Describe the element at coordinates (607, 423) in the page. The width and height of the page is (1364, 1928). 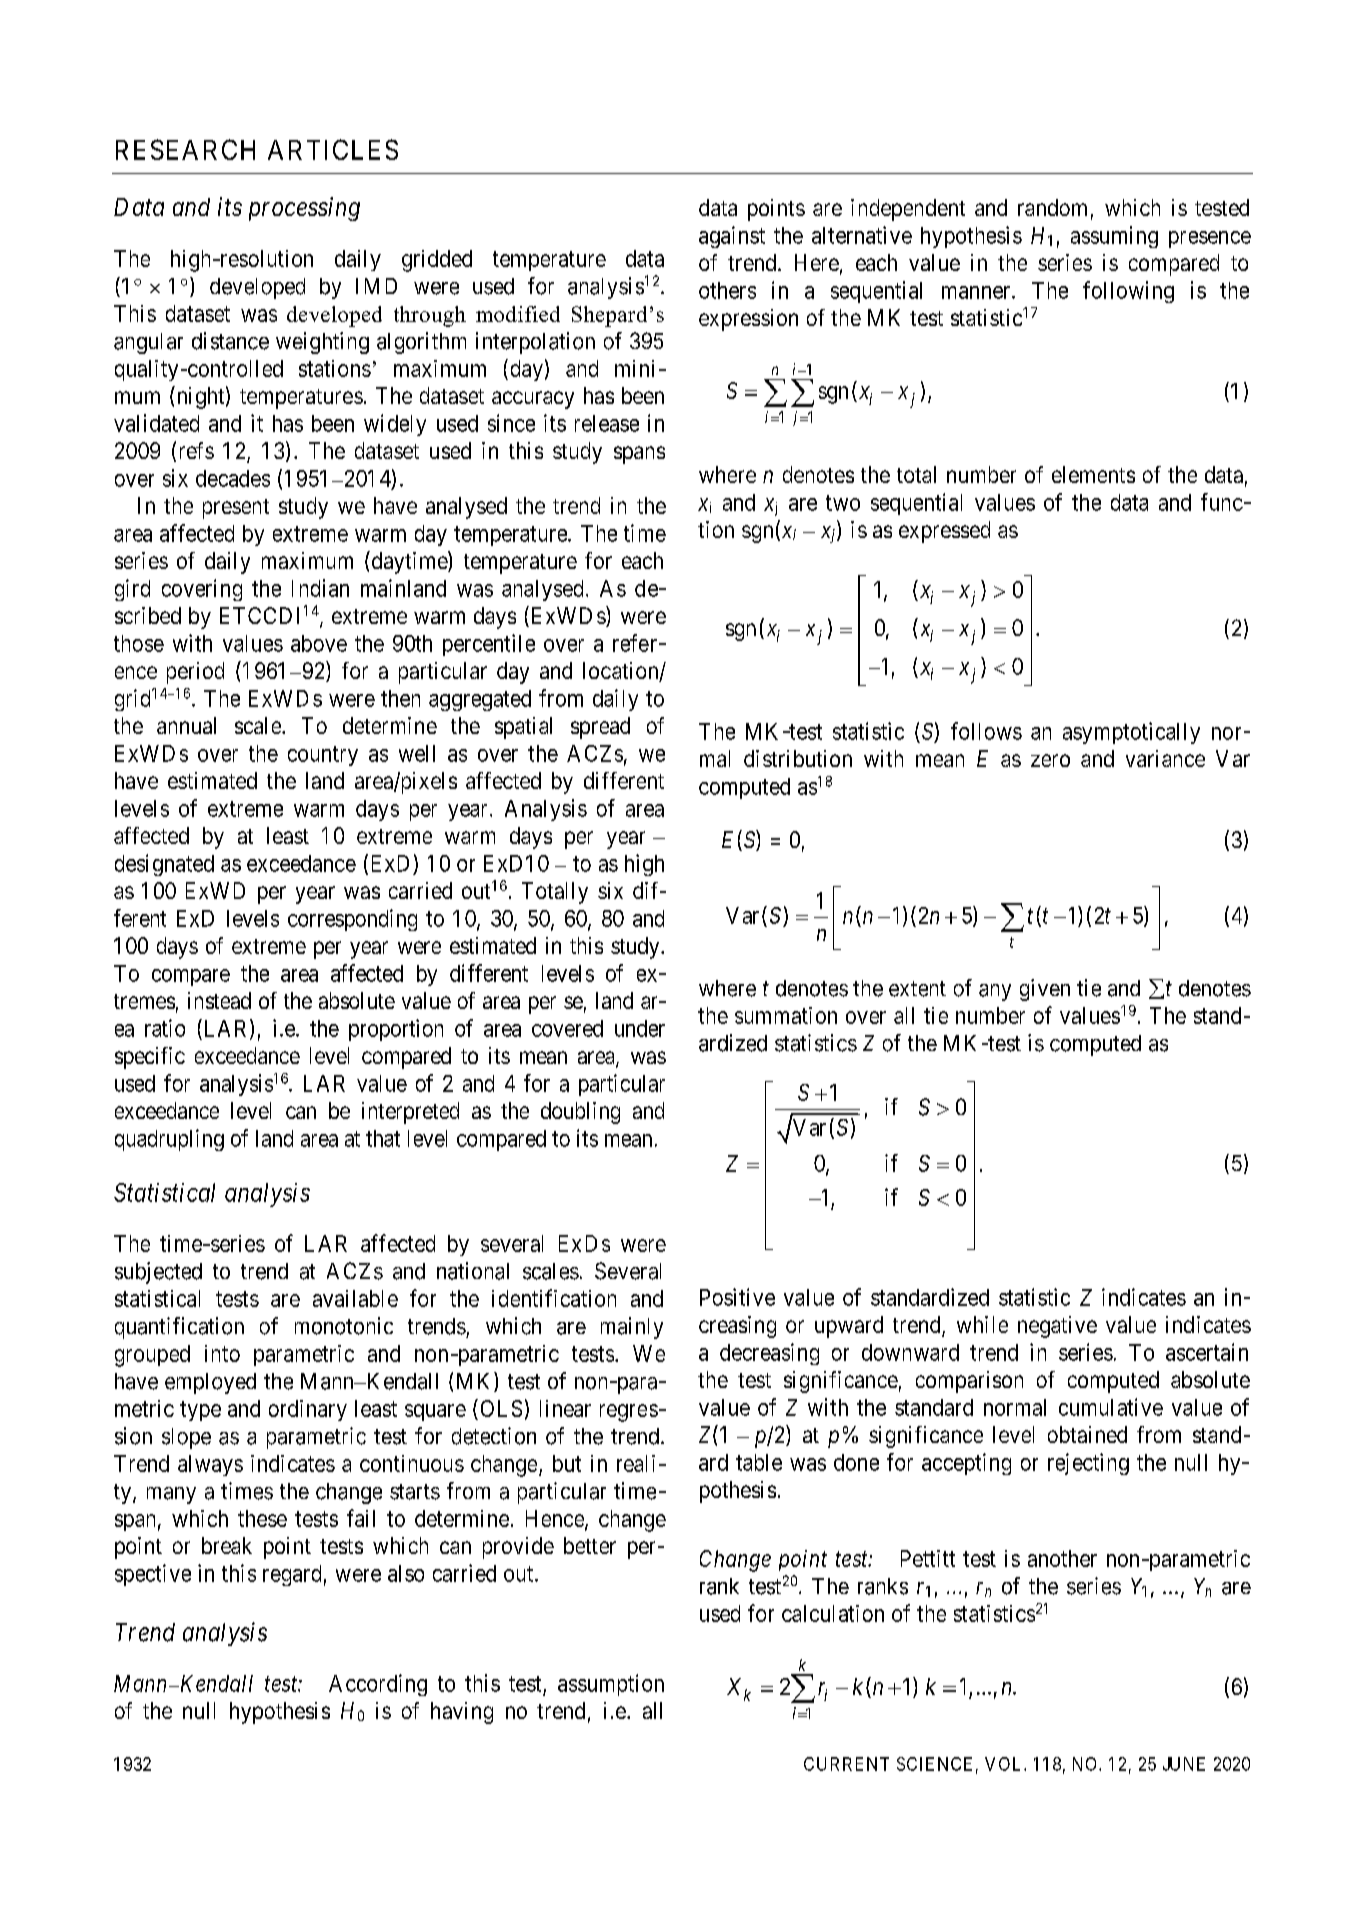
I see `release` at that location.
